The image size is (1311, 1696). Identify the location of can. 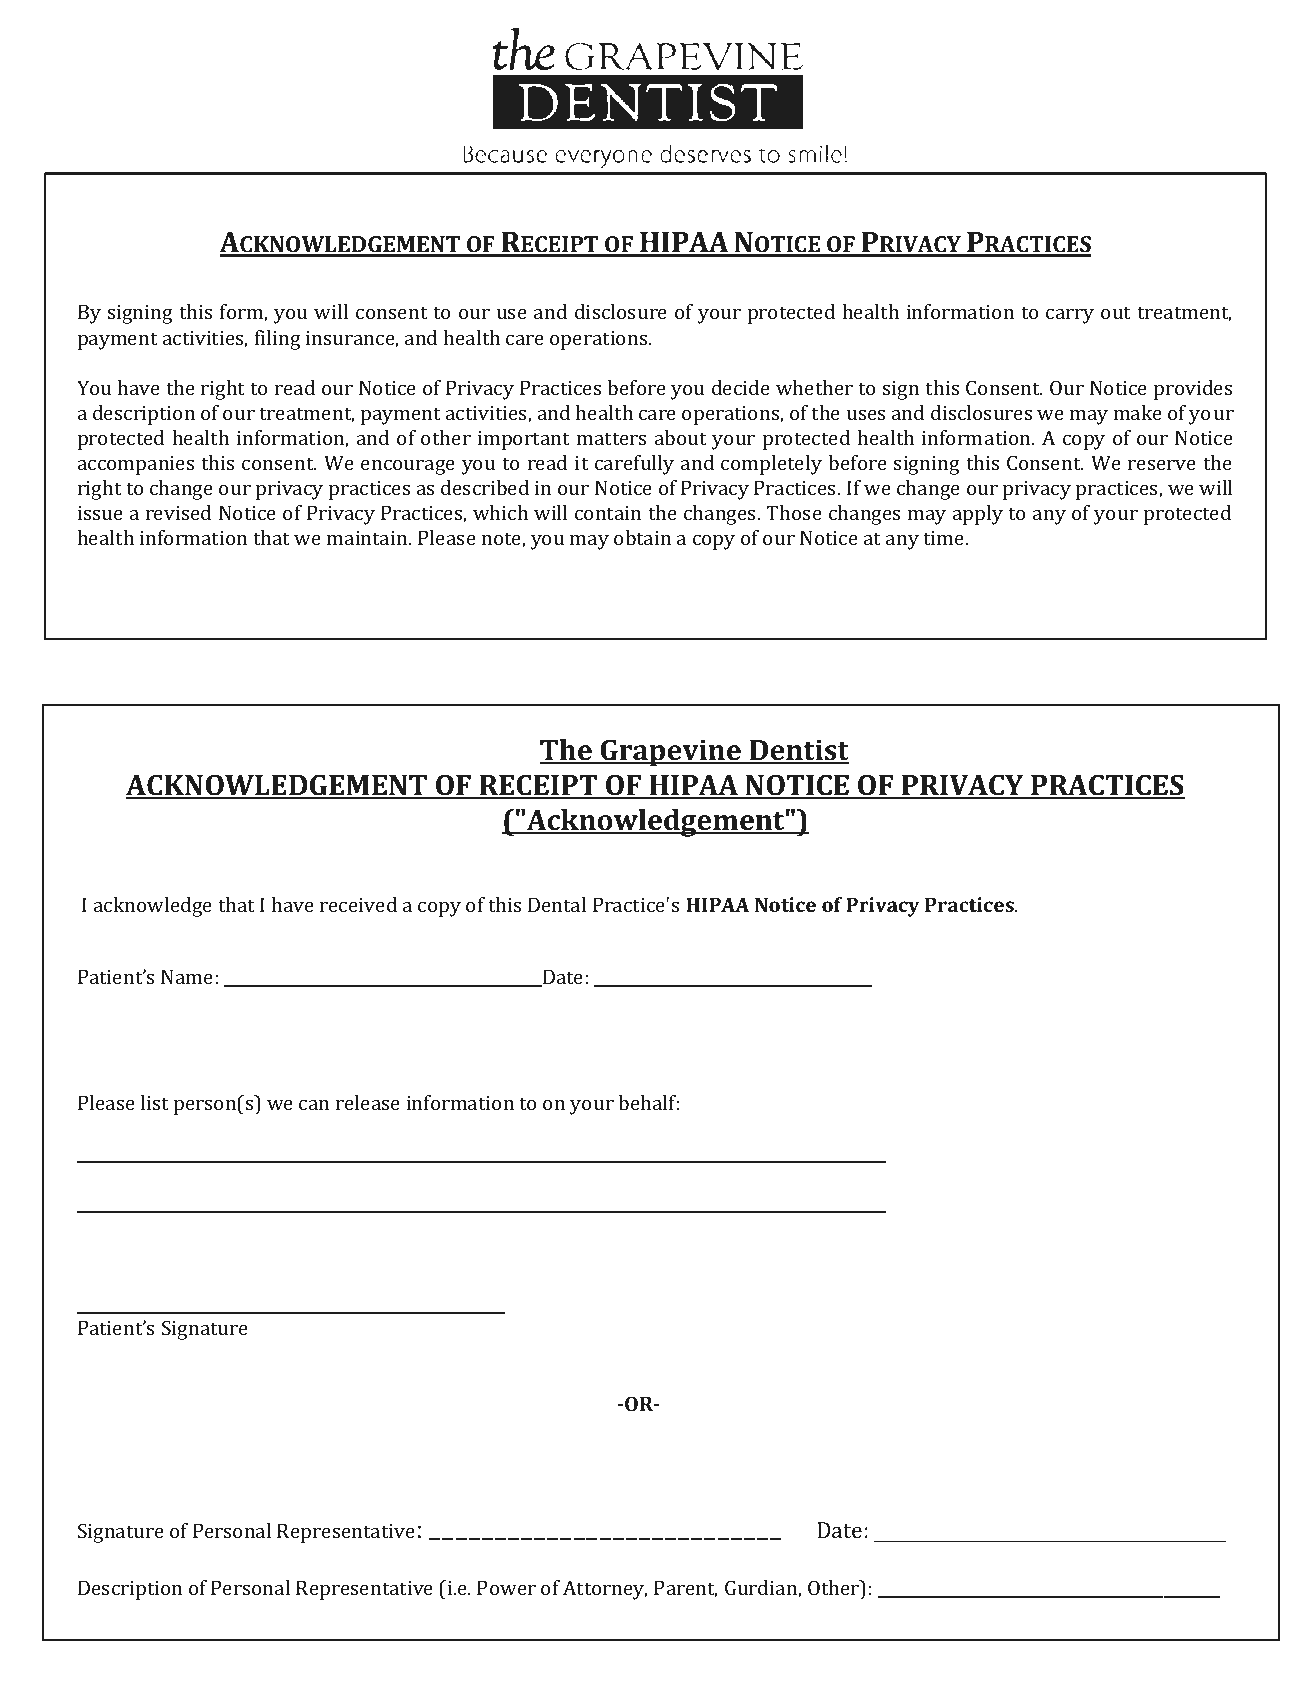
(314, 1105).
